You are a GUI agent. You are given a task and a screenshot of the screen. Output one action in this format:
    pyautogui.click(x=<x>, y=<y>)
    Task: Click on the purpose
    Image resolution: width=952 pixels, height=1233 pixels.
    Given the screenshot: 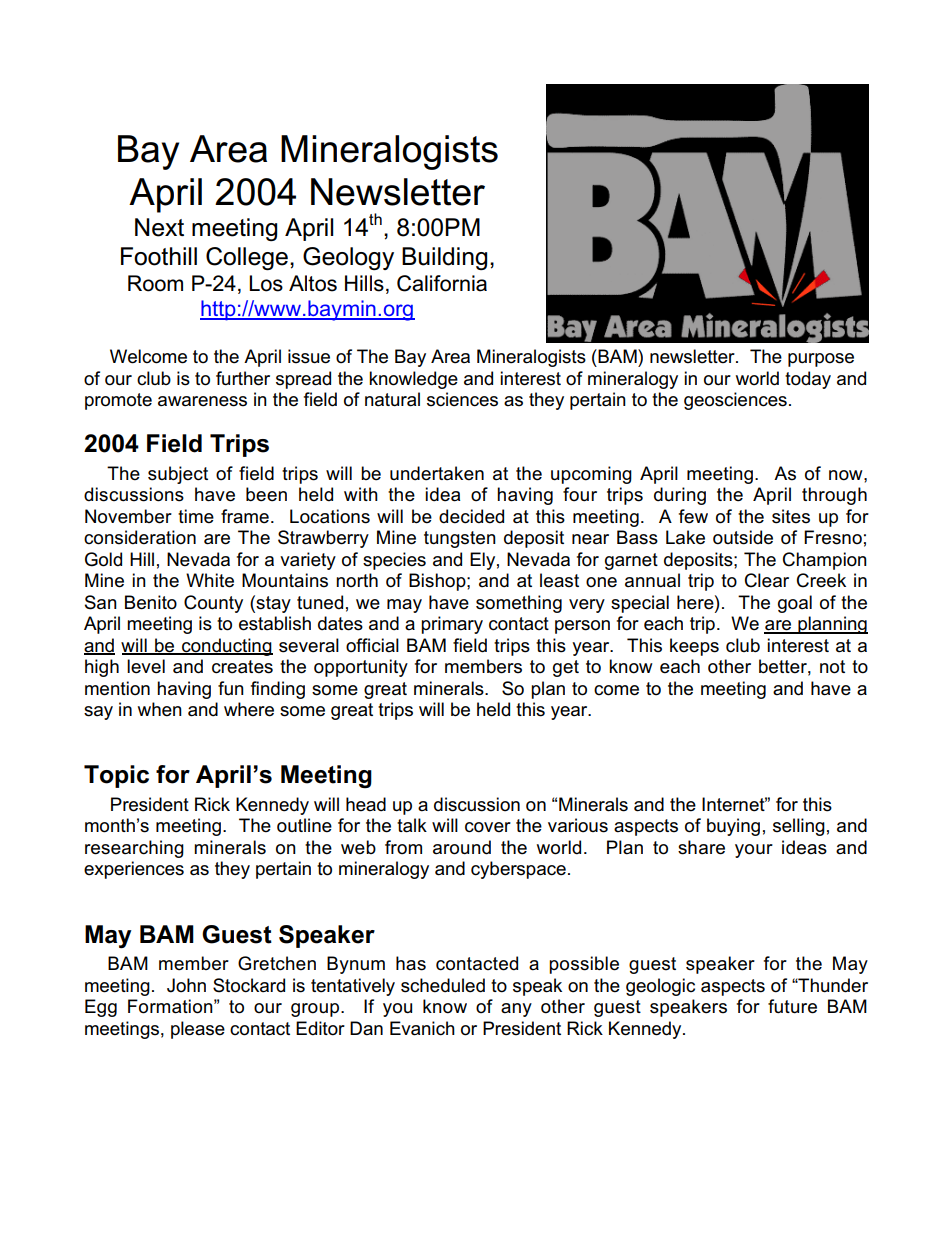 What is the action you would take?
    pyautogui.click(x=821, y=360)
